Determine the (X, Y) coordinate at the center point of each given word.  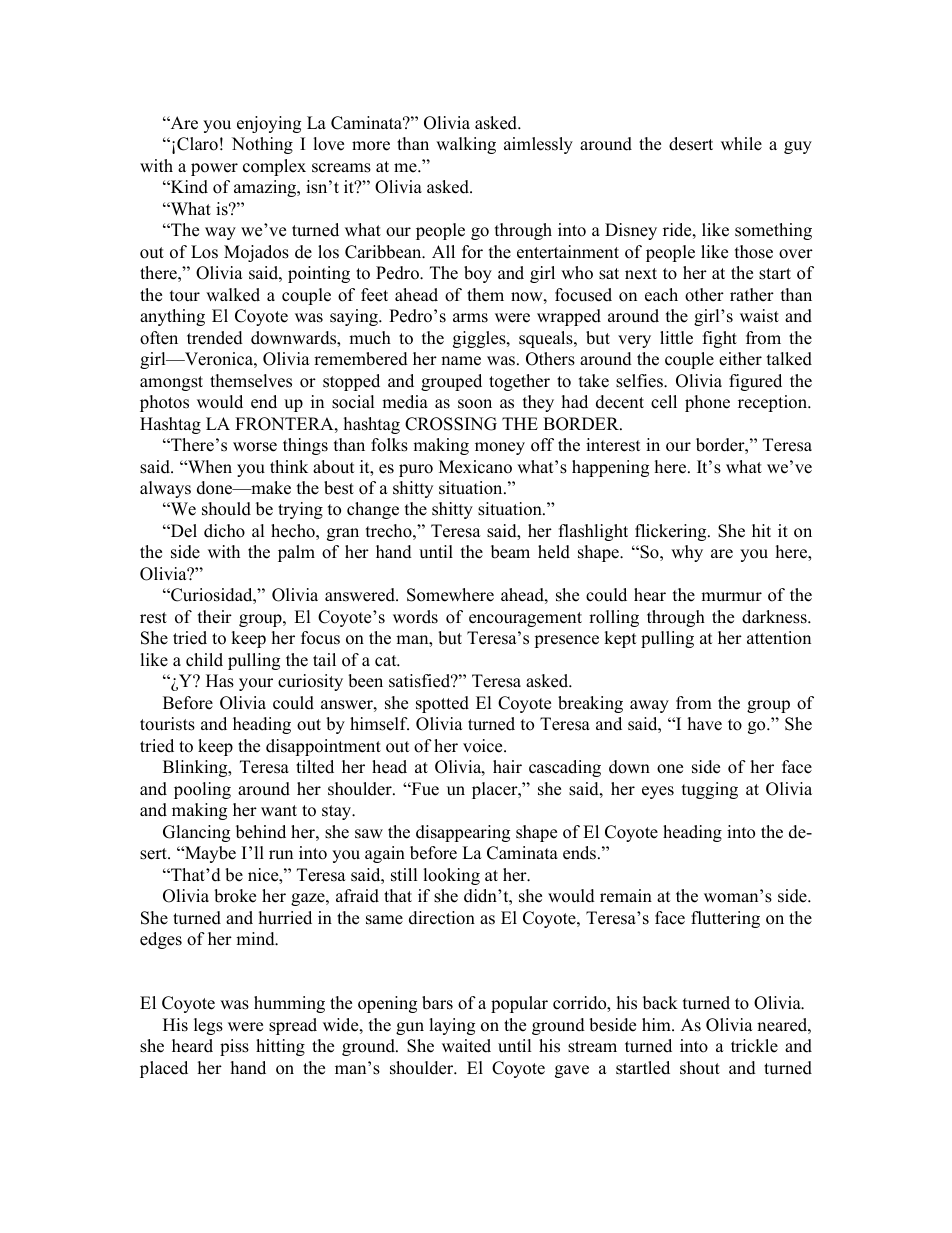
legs (208, 1026)
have (705, 724)
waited (466, 1046)
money (500, 448)
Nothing (262, 145)
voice (484, 746)
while (741, 144)
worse (255, 447)
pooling (202, 790)
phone (707, 403)
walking (466, 145)
